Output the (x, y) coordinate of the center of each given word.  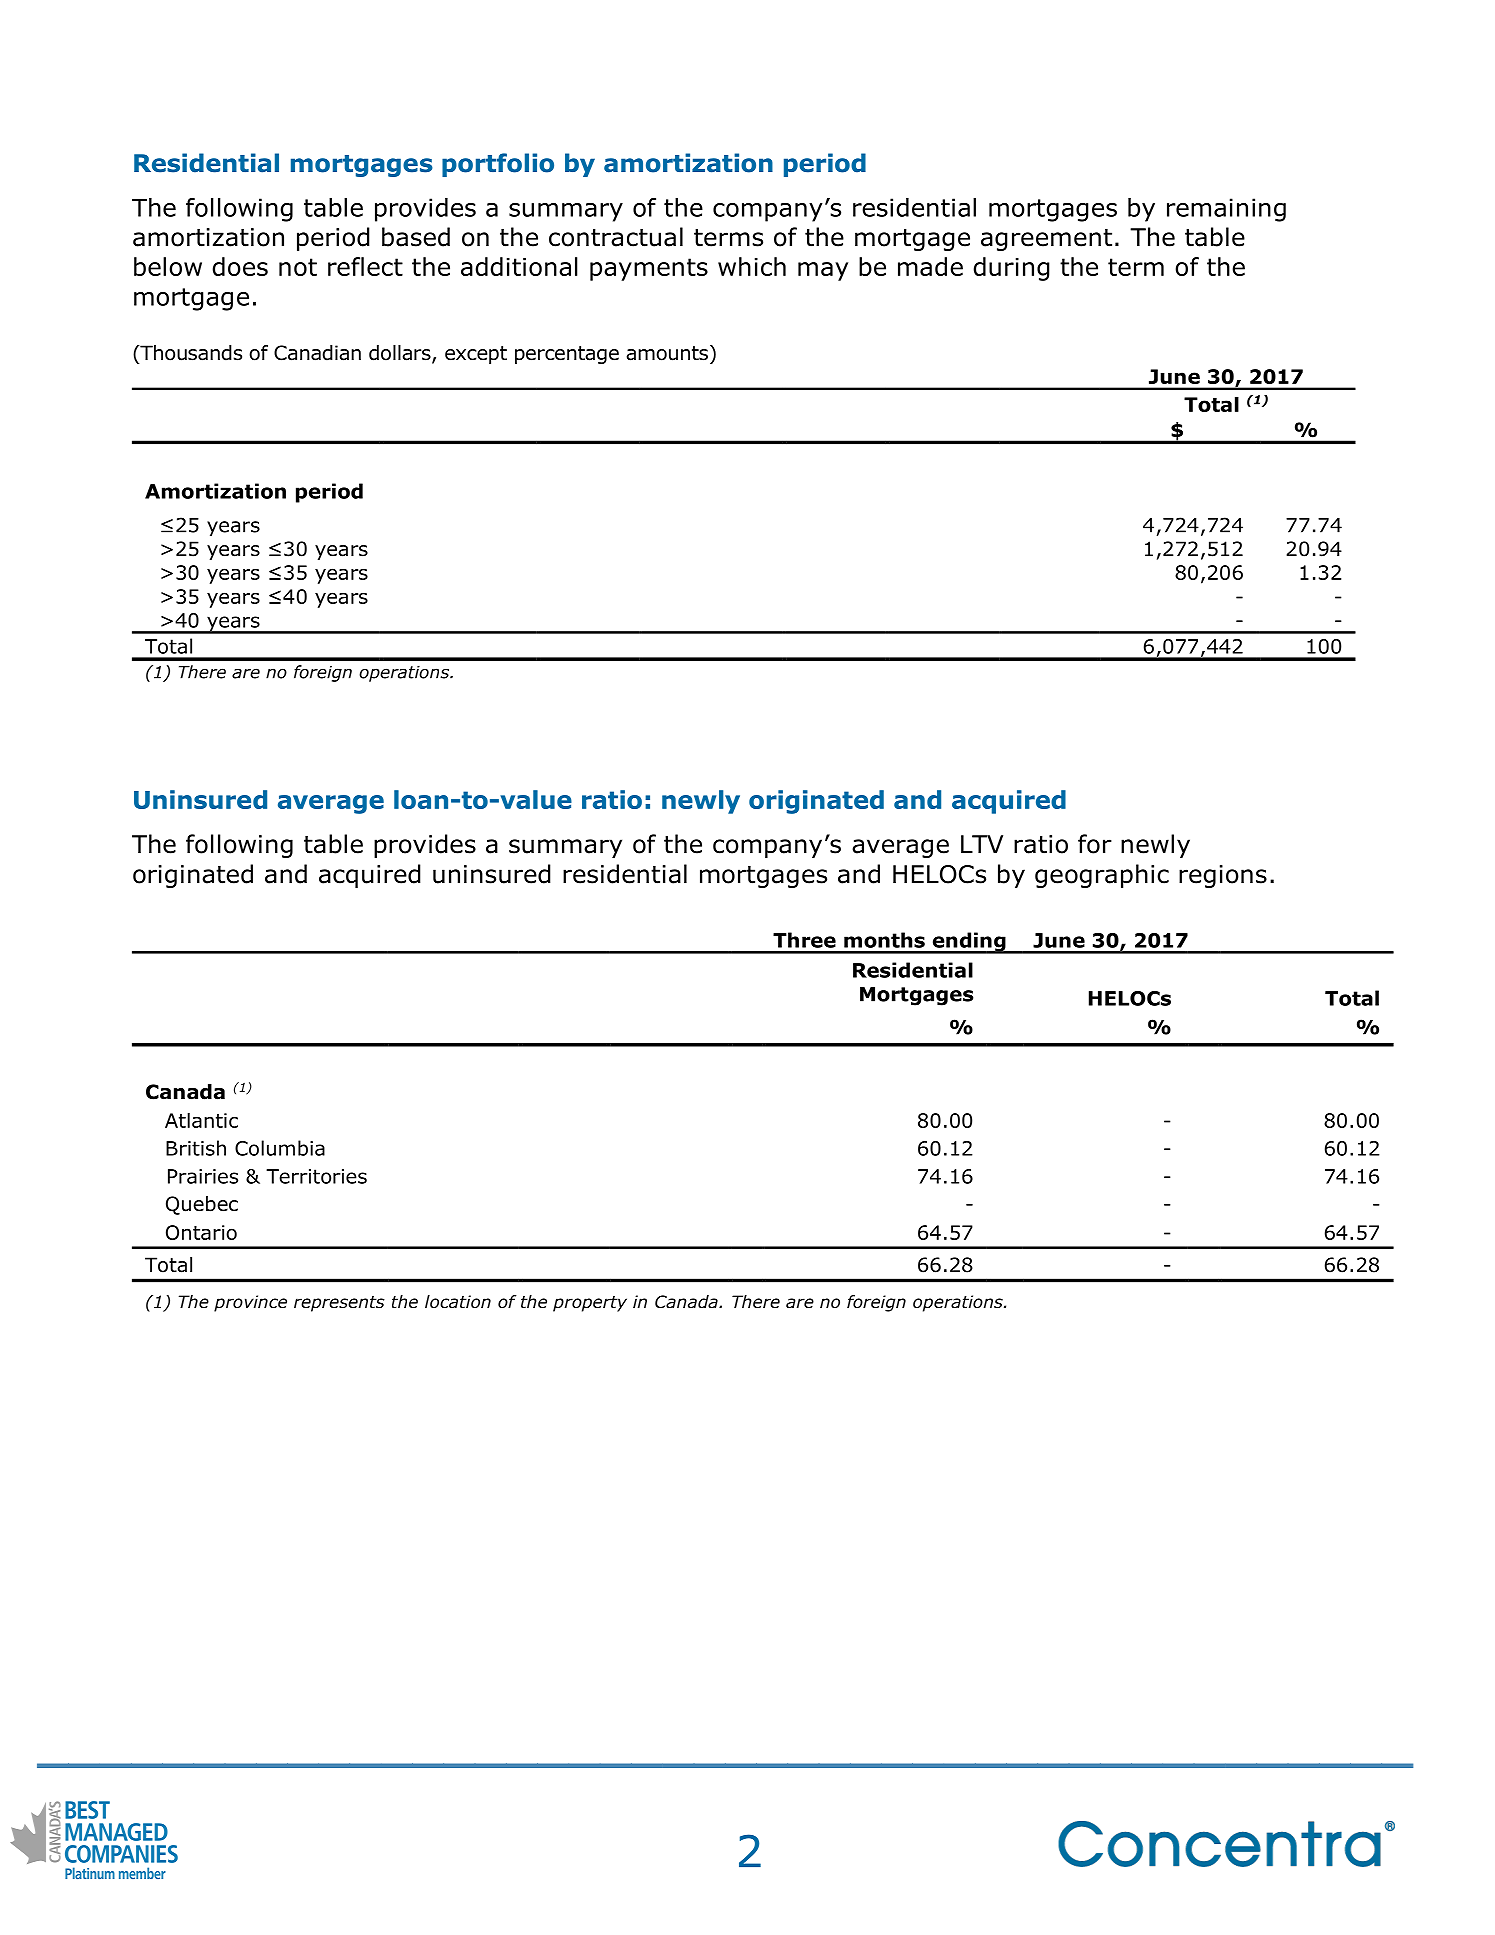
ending (969, 943)
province (250, 1303)
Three (804, 940)
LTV (982, 844)
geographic (1102, 876)
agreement (1046, 240)
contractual (616, 237)
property (590, 1304)
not (298, 267)
